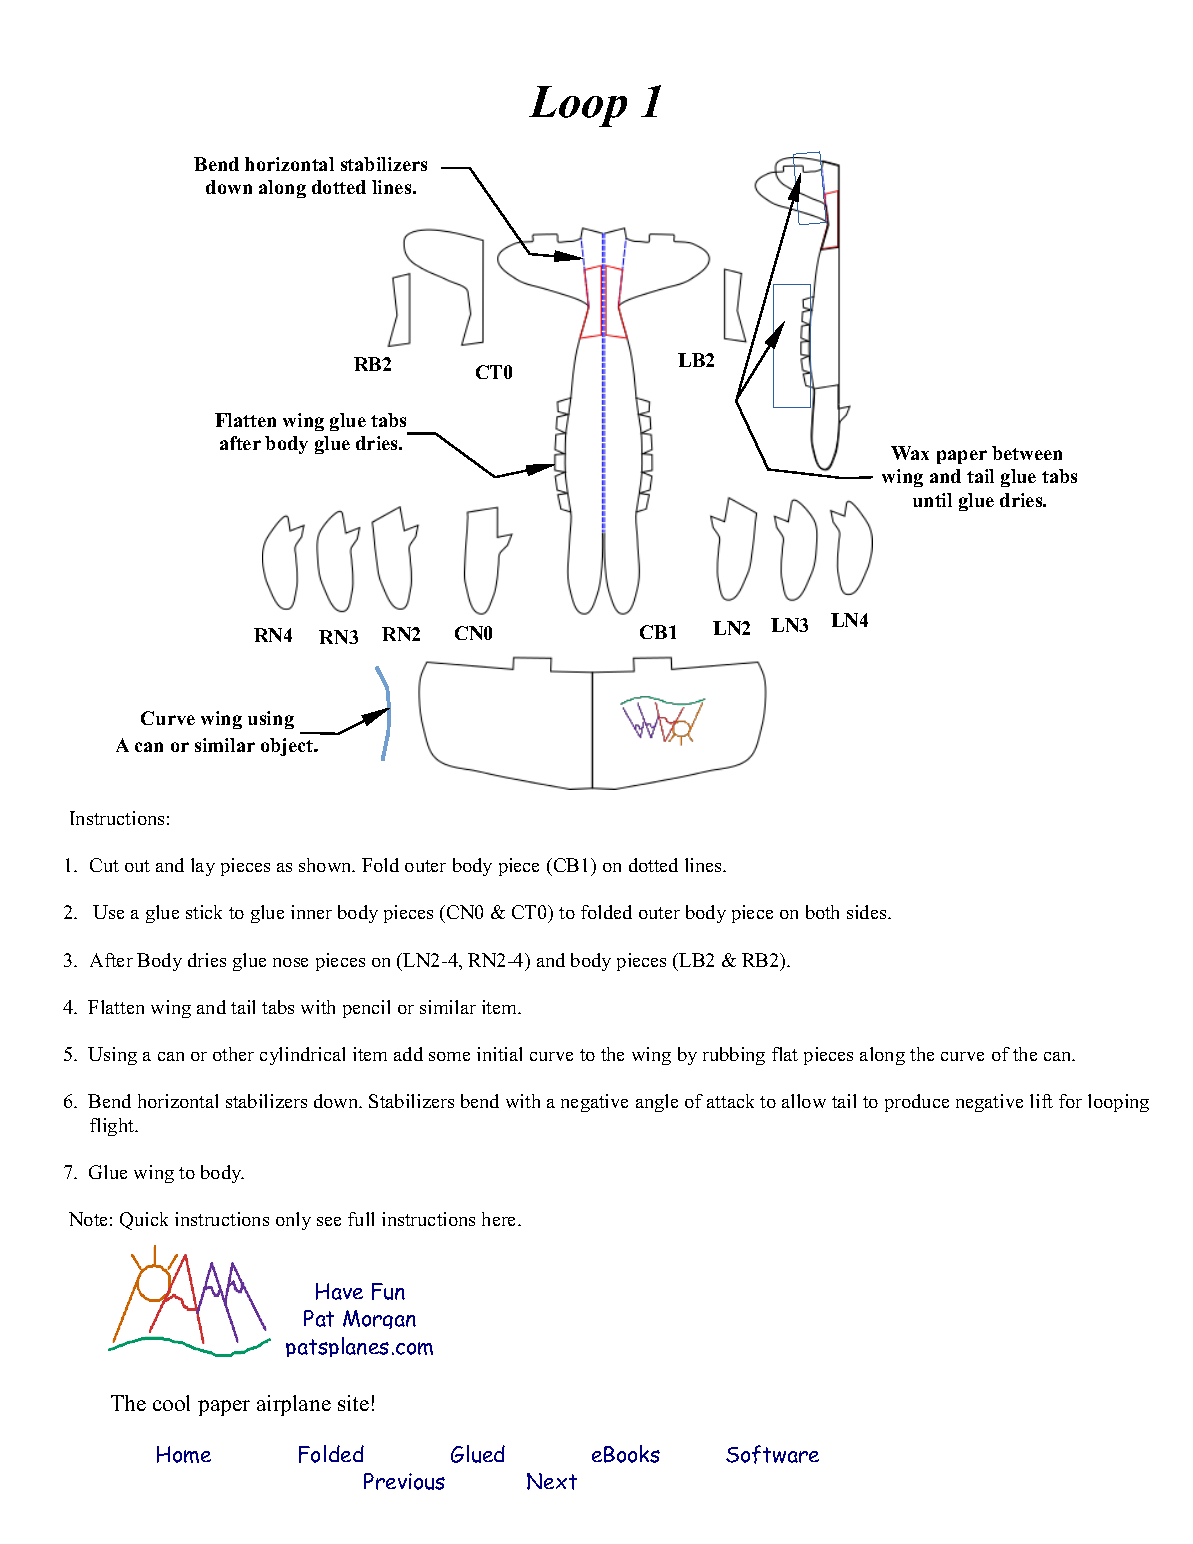 The width and height of the screenshot is (1193, 1544). What do you see at coordinates (500, 1219) in the screenshot?
I see `here` at bounding box center [500, 1219].
